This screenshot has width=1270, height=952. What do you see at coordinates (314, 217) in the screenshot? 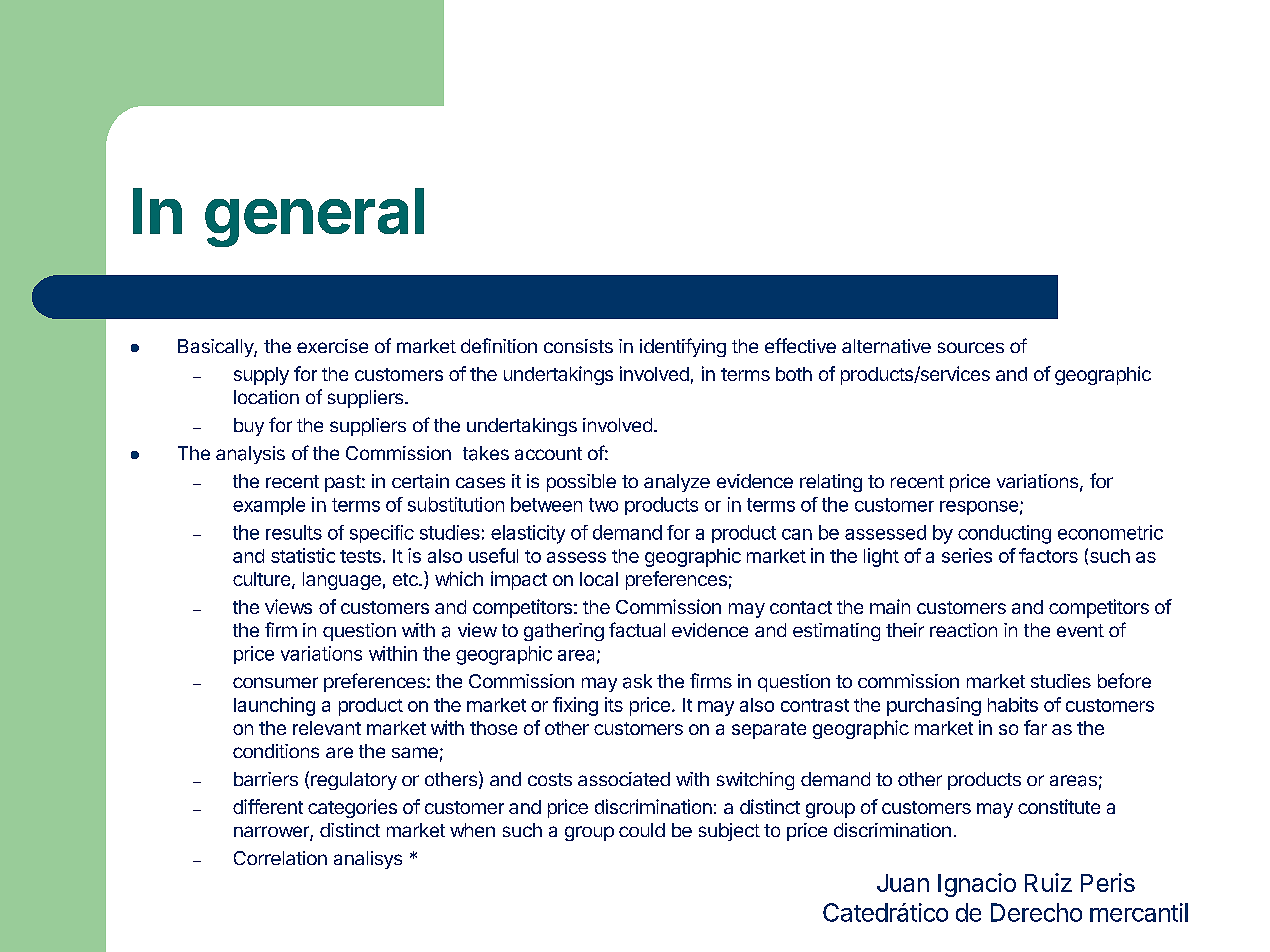
I see `general` at bounding box center [314, 217].
